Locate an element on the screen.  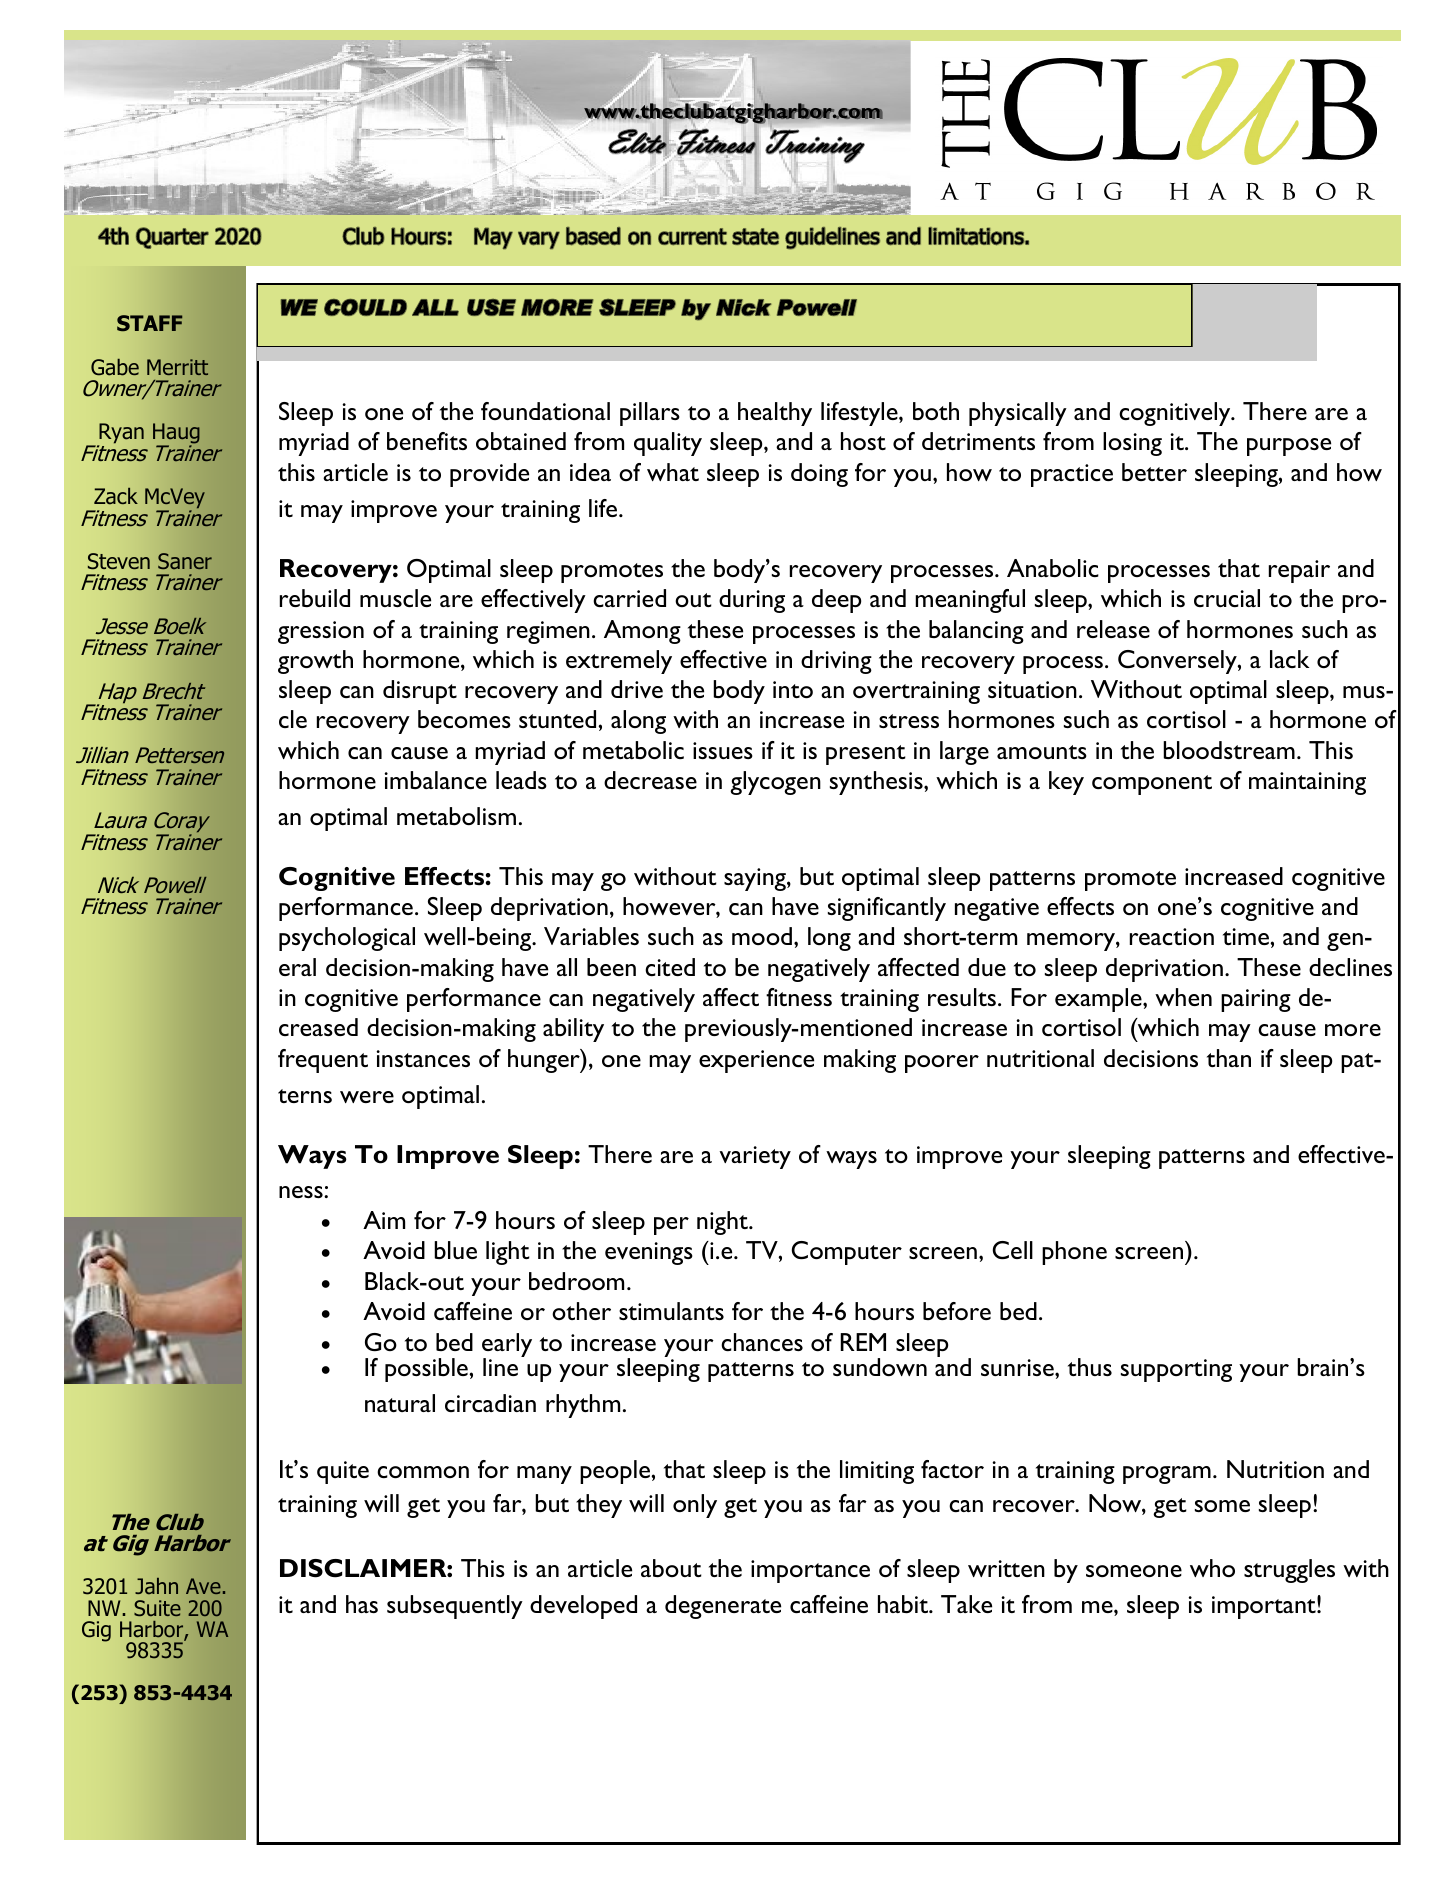
Merritt is located at coordinates (177, 367).
